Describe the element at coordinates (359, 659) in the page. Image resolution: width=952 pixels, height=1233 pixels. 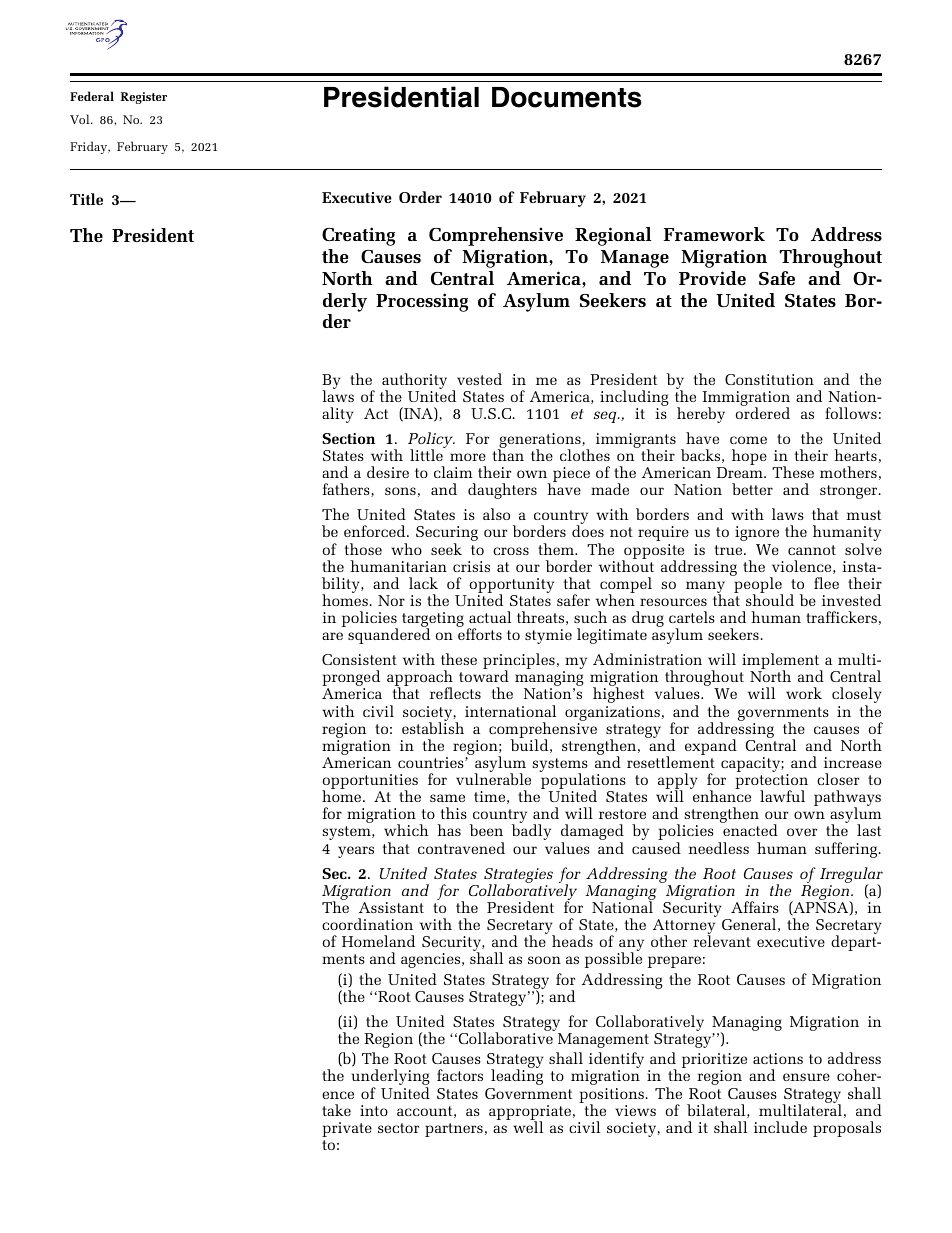
I see `Consistent` at that location.
